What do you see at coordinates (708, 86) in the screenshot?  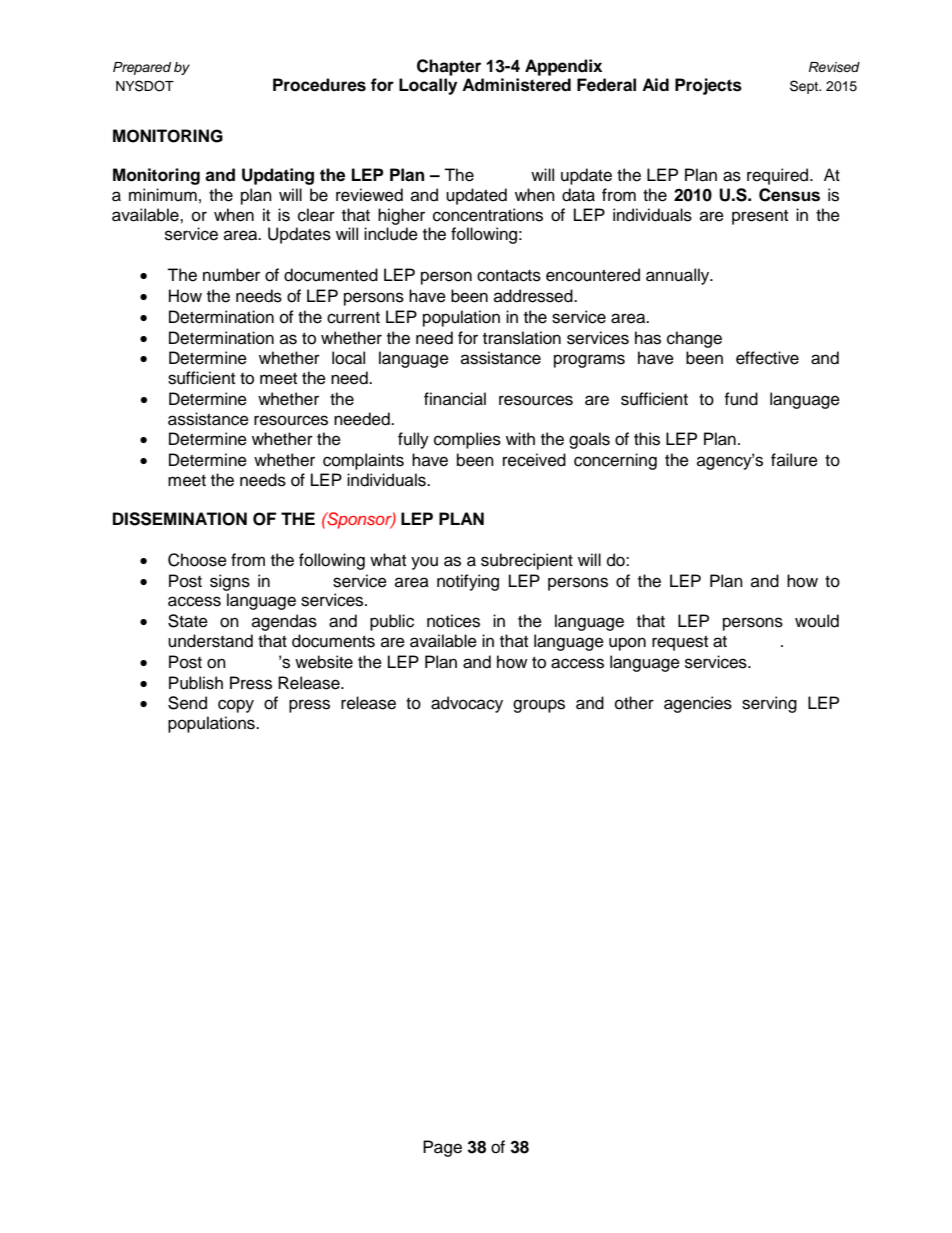 I see `Projects` at bounding box center [708, 86].
